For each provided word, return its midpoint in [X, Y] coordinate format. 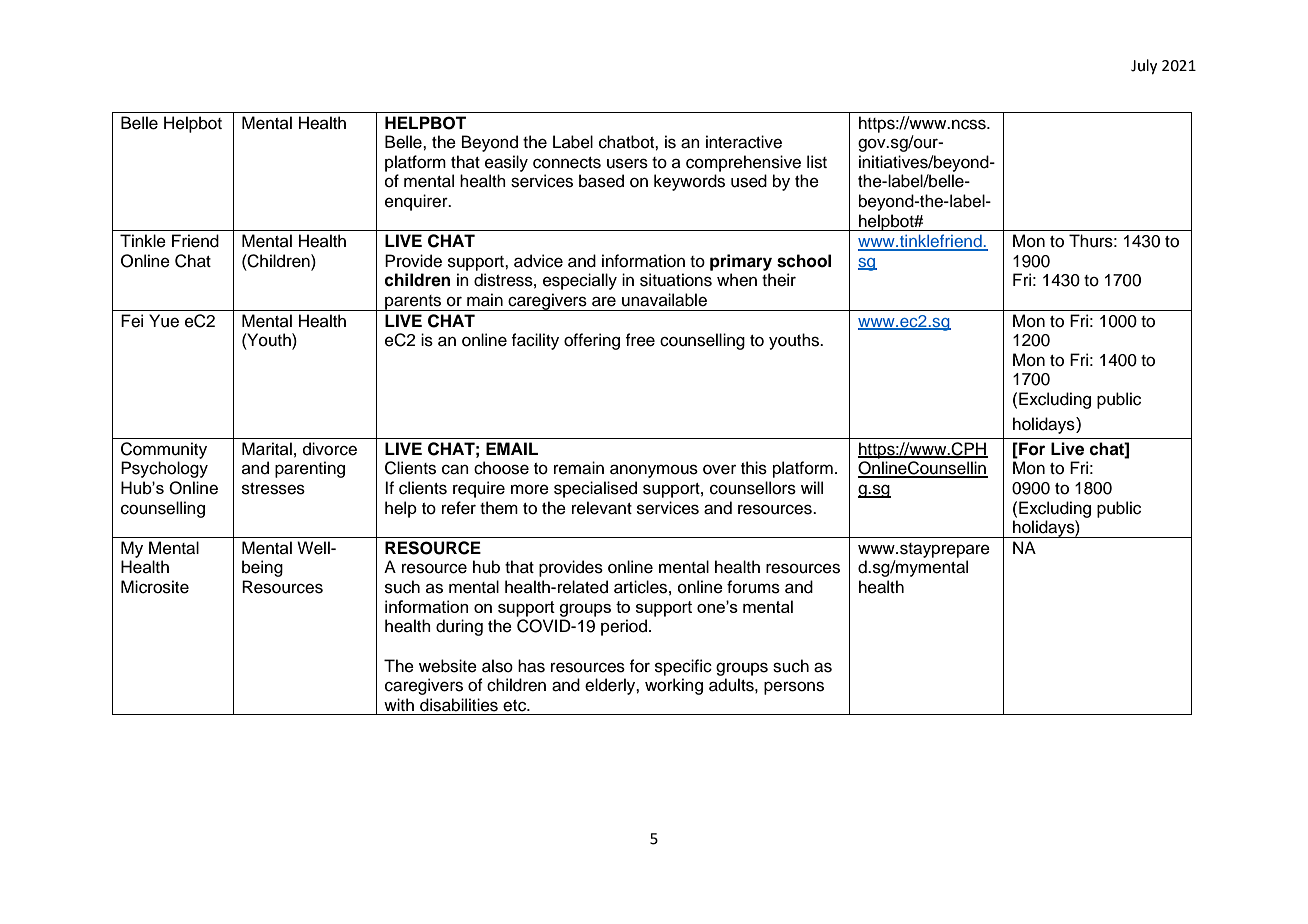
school [804, 261]
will [812, 487]
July [1144, 67]
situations [676, 280]
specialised [595, 489]
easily [506, 163]
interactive [744, 142]
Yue [164, 321]
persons [794, 688]
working [674, 686]
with [399, 704]
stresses [273, 489]
